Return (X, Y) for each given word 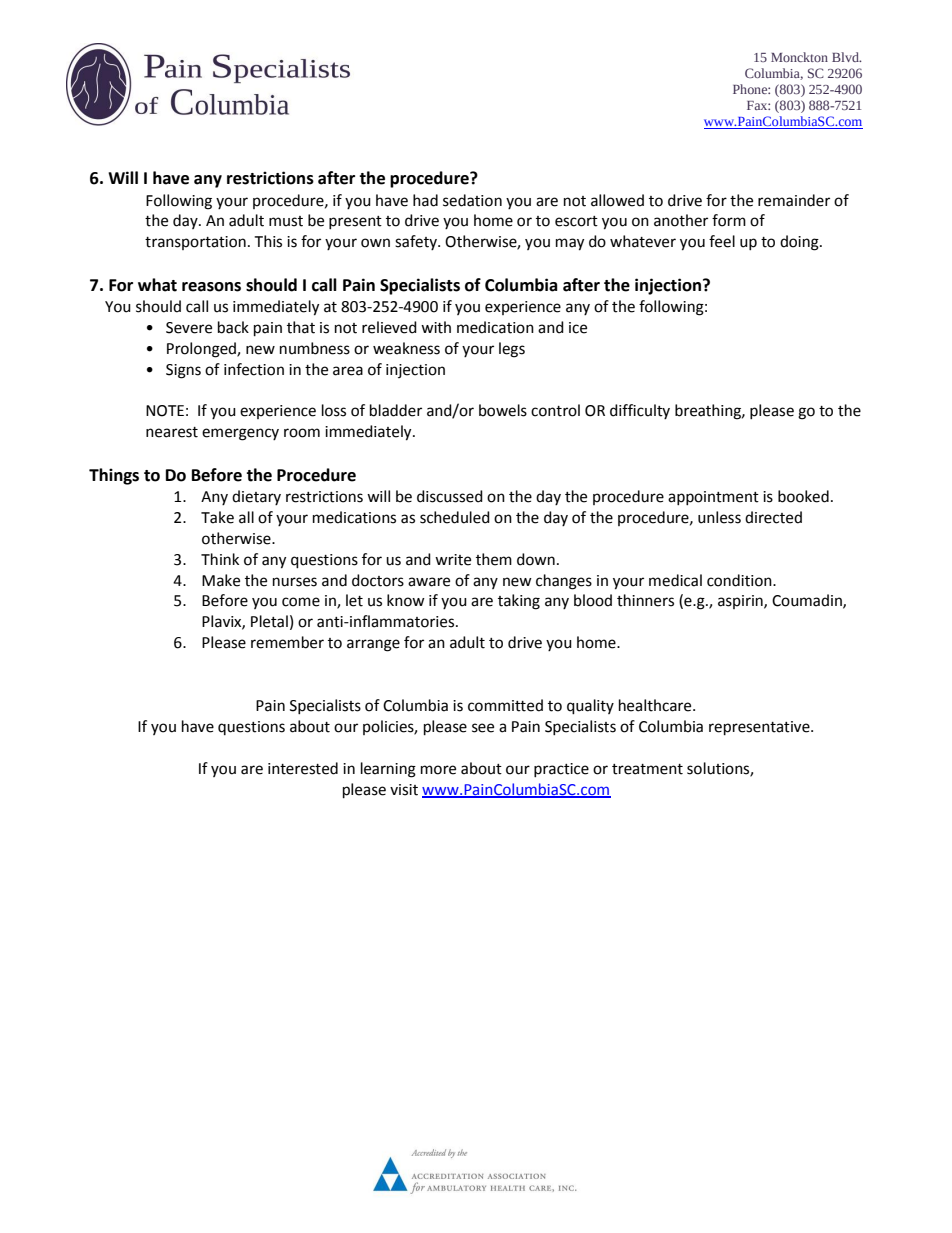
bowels (503, 410)
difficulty (640, 411)
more (438, 770)
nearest (172, 432)
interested (303, 768)
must (286, 221)
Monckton (799, 57)
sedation (472, 200)
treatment (647, 769)
